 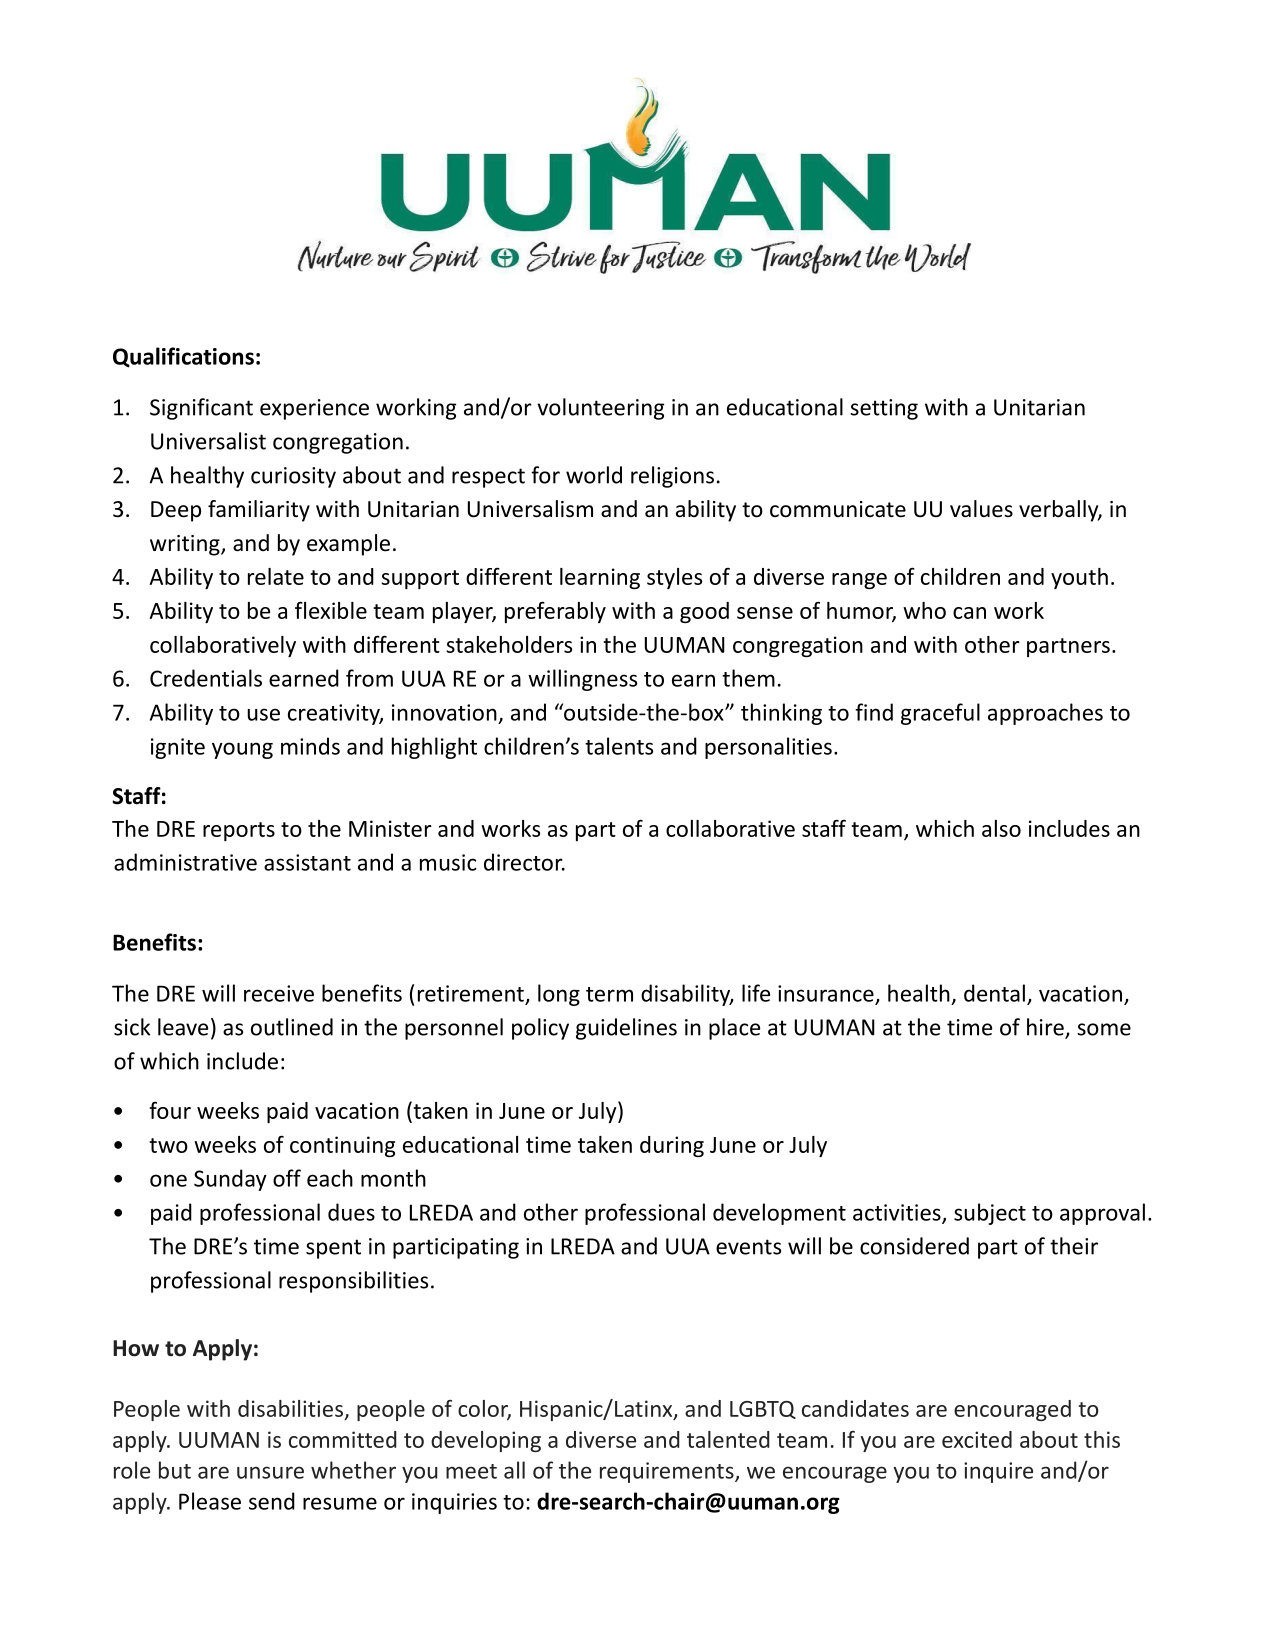 What do you see at coordinates (668, 1472) in the screenshot?
I see `requirements` at bounding box center [668, 1472].
